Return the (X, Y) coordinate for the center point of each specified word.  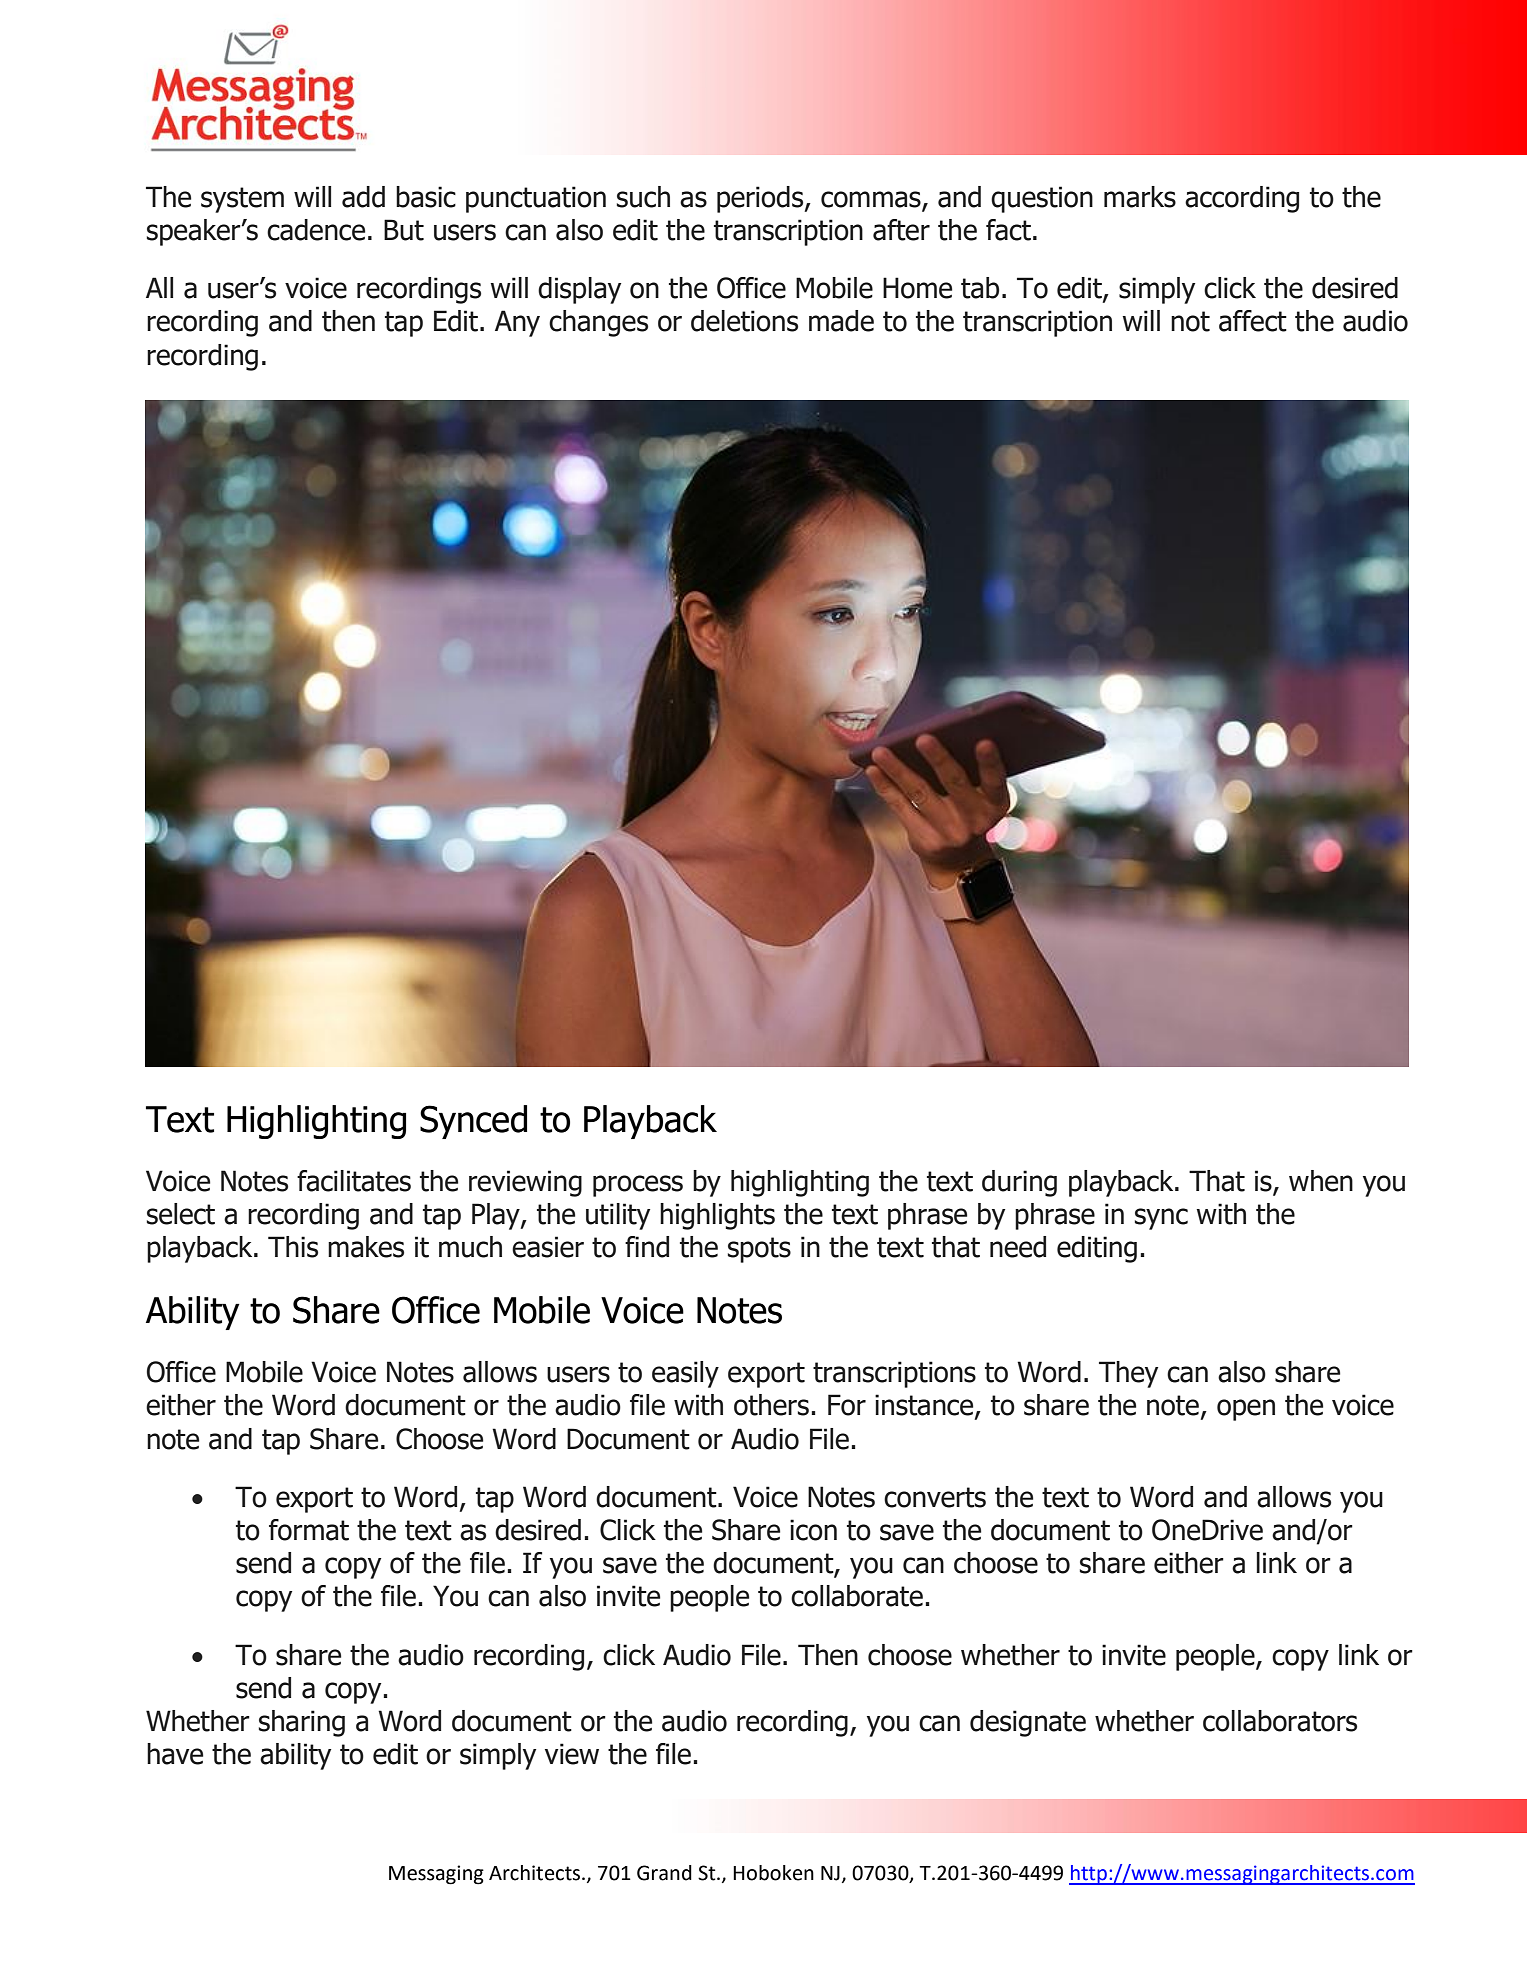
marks (1140, 197)
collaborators (1280, 1721)
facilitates (354, 1181)
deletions (744, 321)
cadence (316, 230)
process (638, 1186)
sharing (302, 1723)
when (1321, 1181)
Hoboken (773, 1873)
